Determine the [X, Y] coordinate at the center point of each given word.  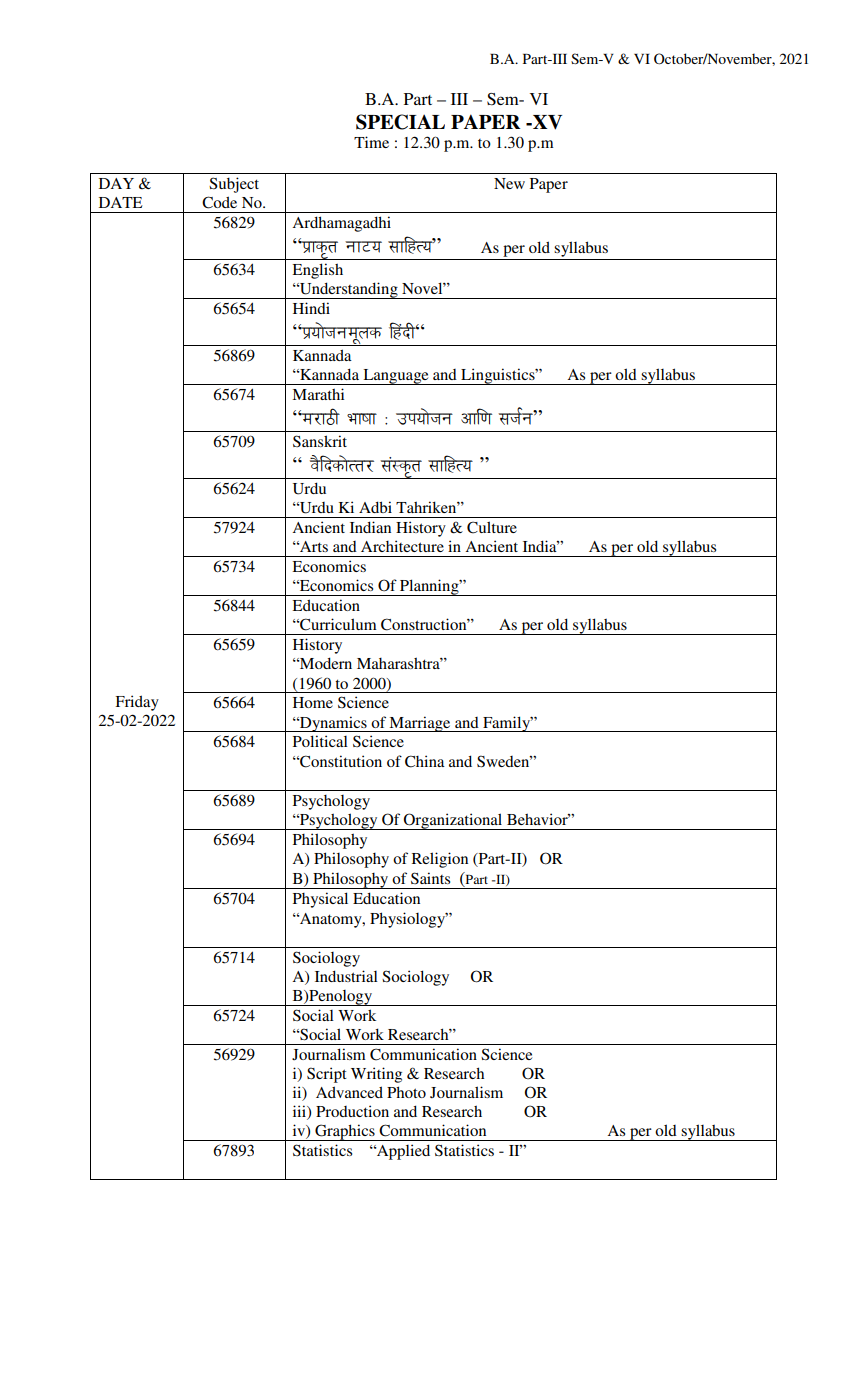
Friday [137, 703]
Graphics [345, 1132]
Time [371, 142]
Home [313, 702]
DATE [121, 202]
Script [327, 1075]
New [509, 183]
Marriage [420, 724]
